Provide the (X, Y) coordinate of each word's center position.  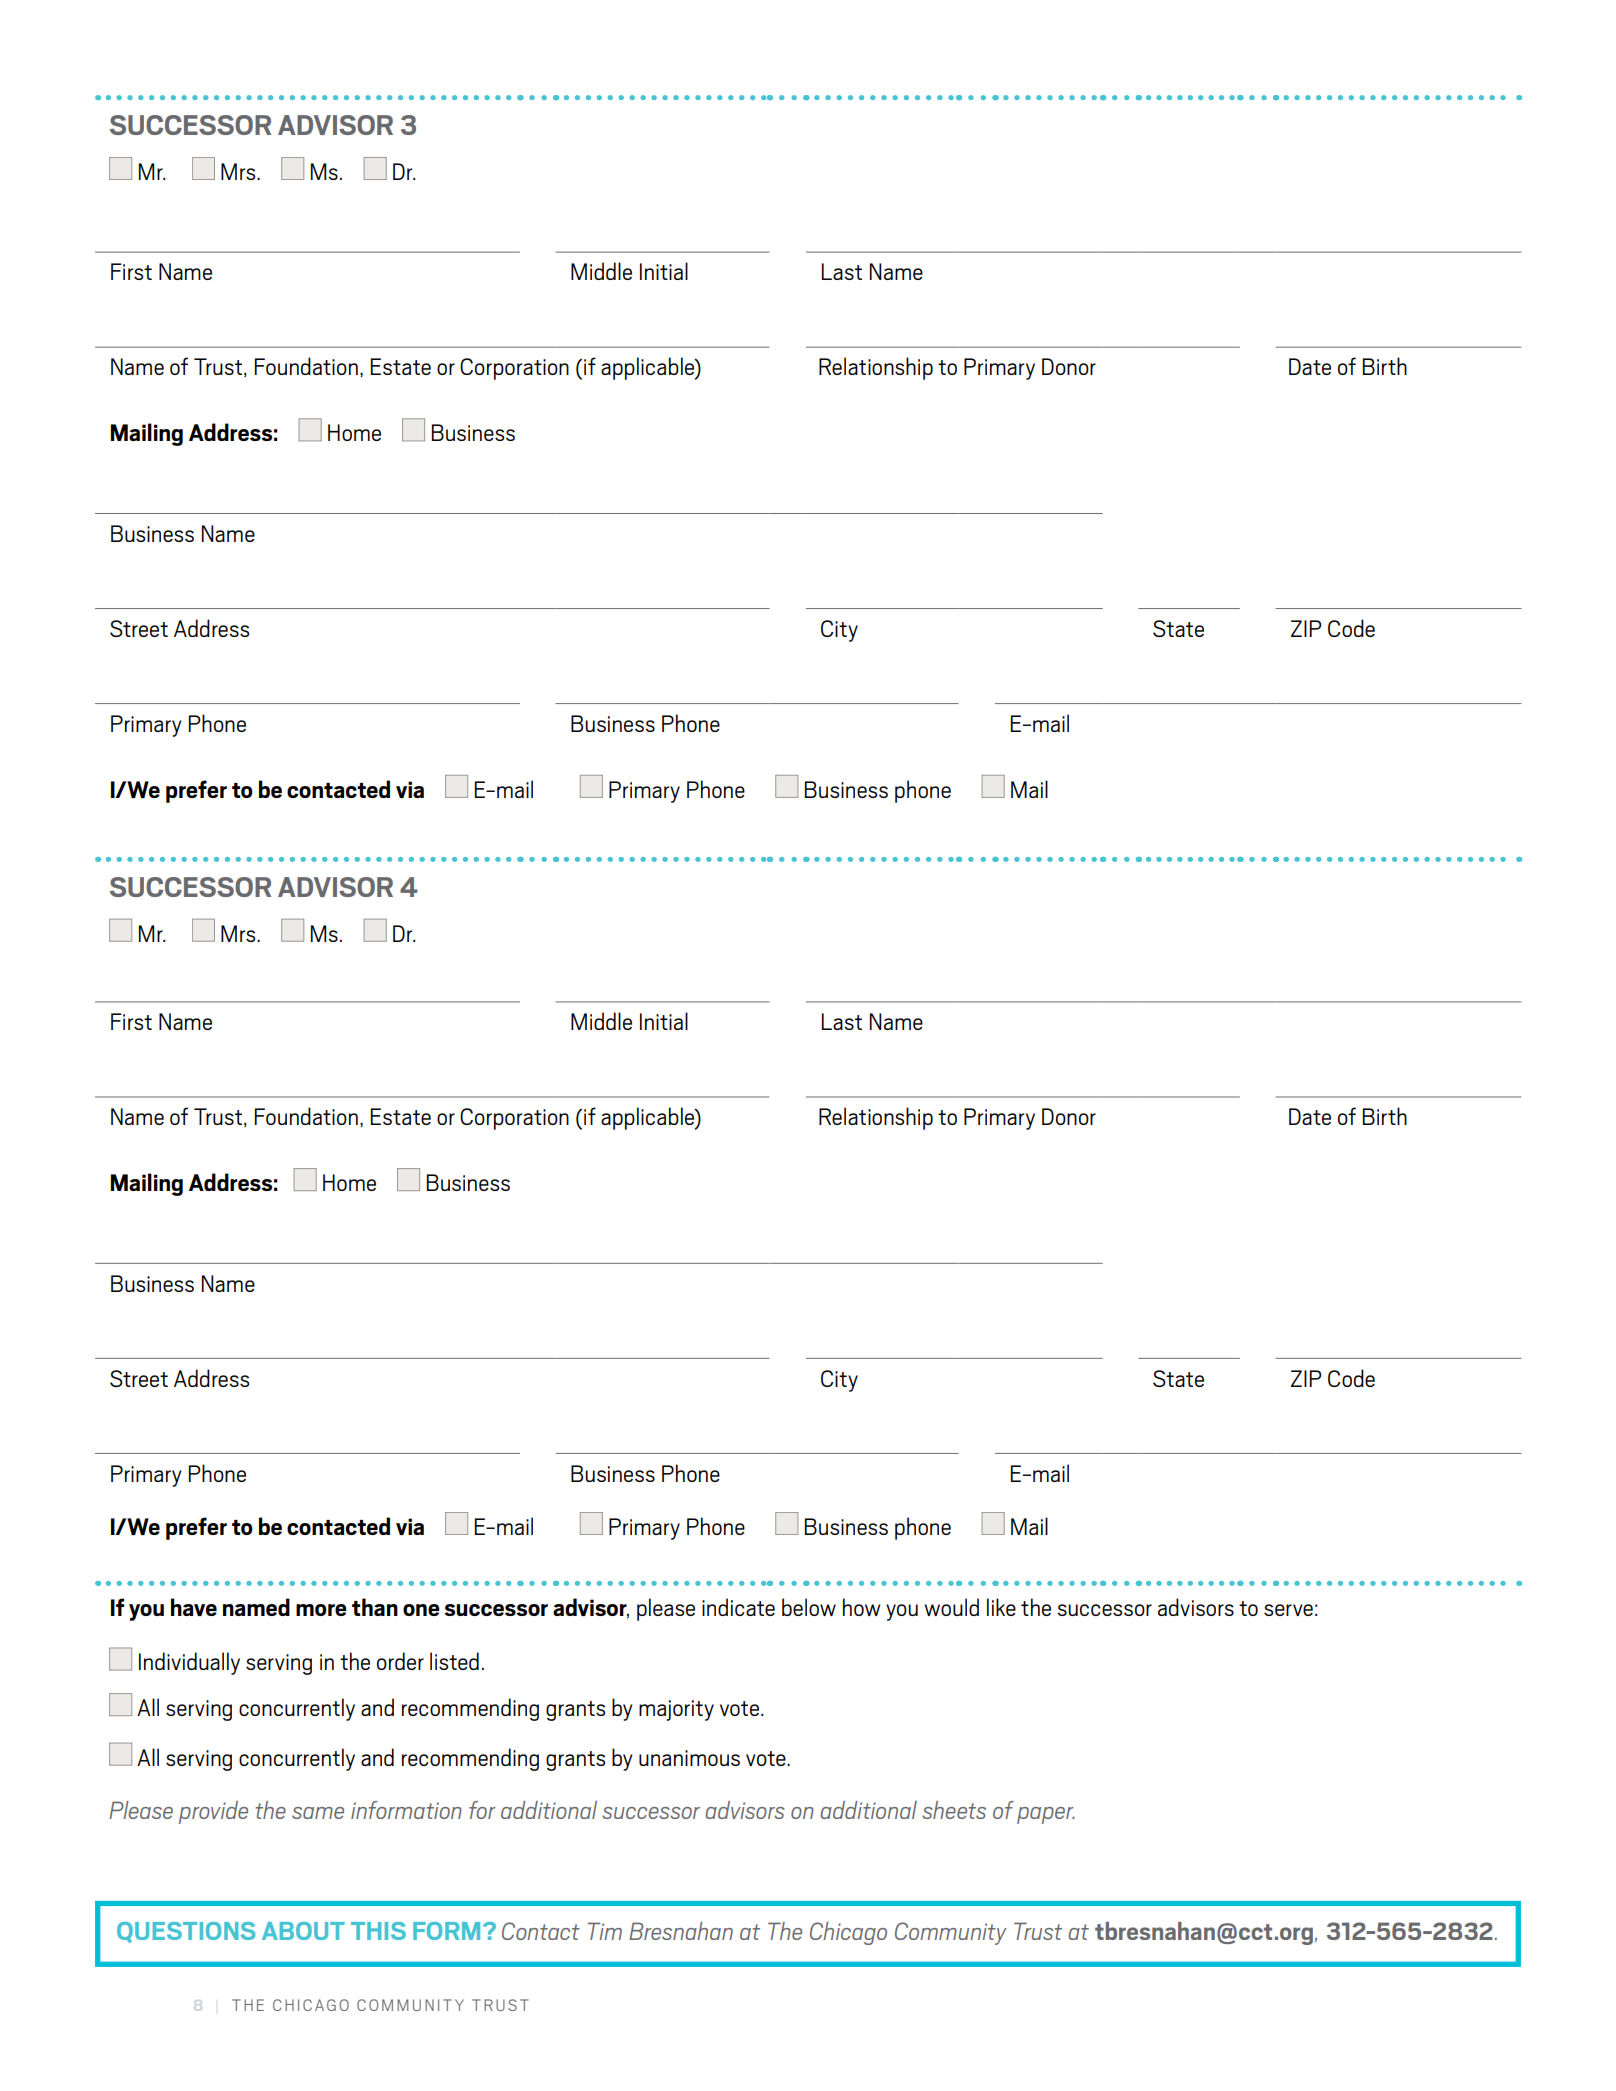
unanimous (689, 1758)
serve (1288, 1610)
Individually (189, 1663)
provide (213, 1812)
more (321, 1610)
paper (1046, 1815)
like (1001, 1607)
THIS (378, 1931)
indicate (738, 1607)
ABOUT (303, 1931)
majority (676, 1710)
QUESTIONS (186, 1932)
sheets (954, 1810)
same (318, 1813)
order (400, 1661)
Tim (605, 1931)
